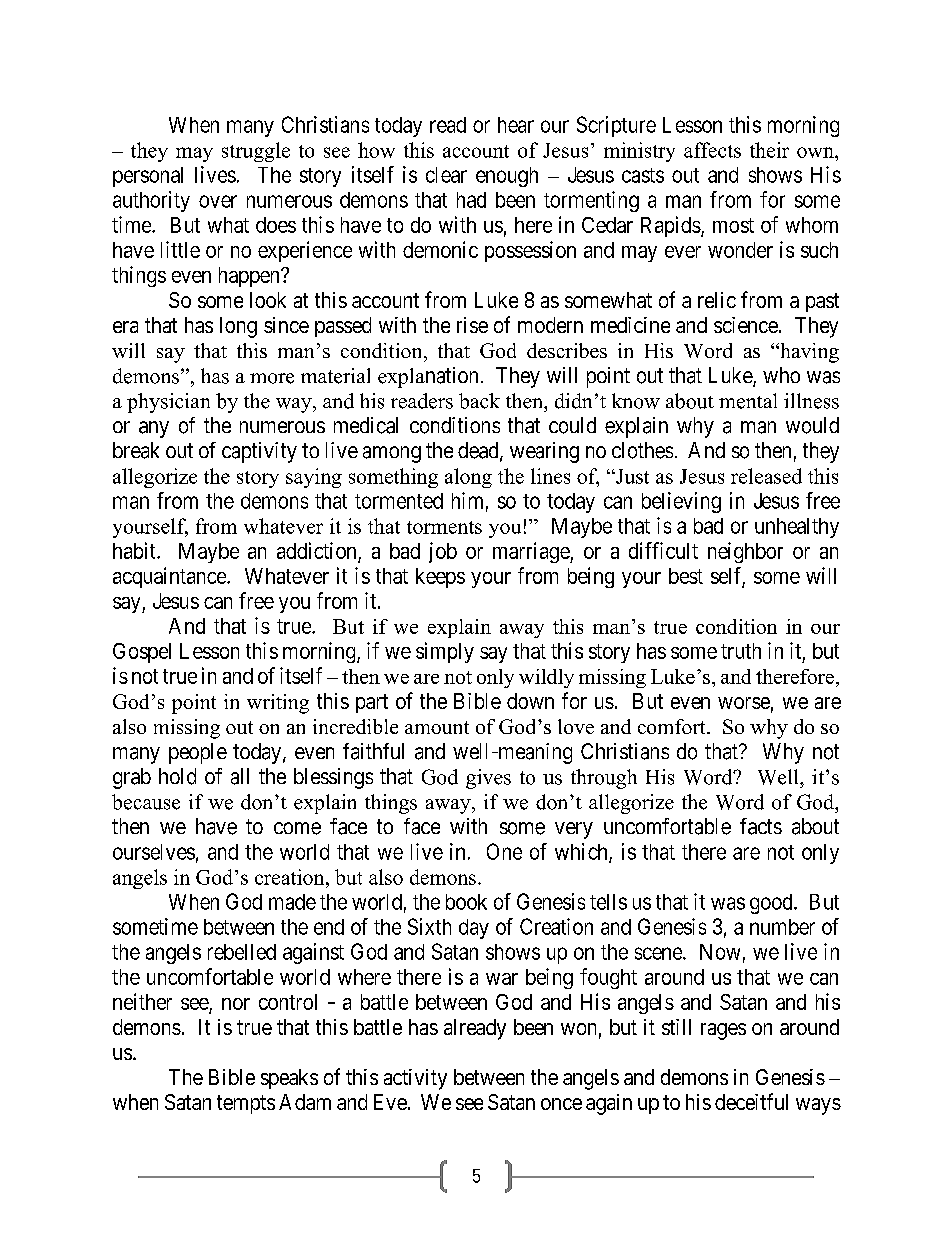 The image size is (952, 1233). Describe the element at coordinates (751, 1101) in the image. I see `deceitful` at that location.
